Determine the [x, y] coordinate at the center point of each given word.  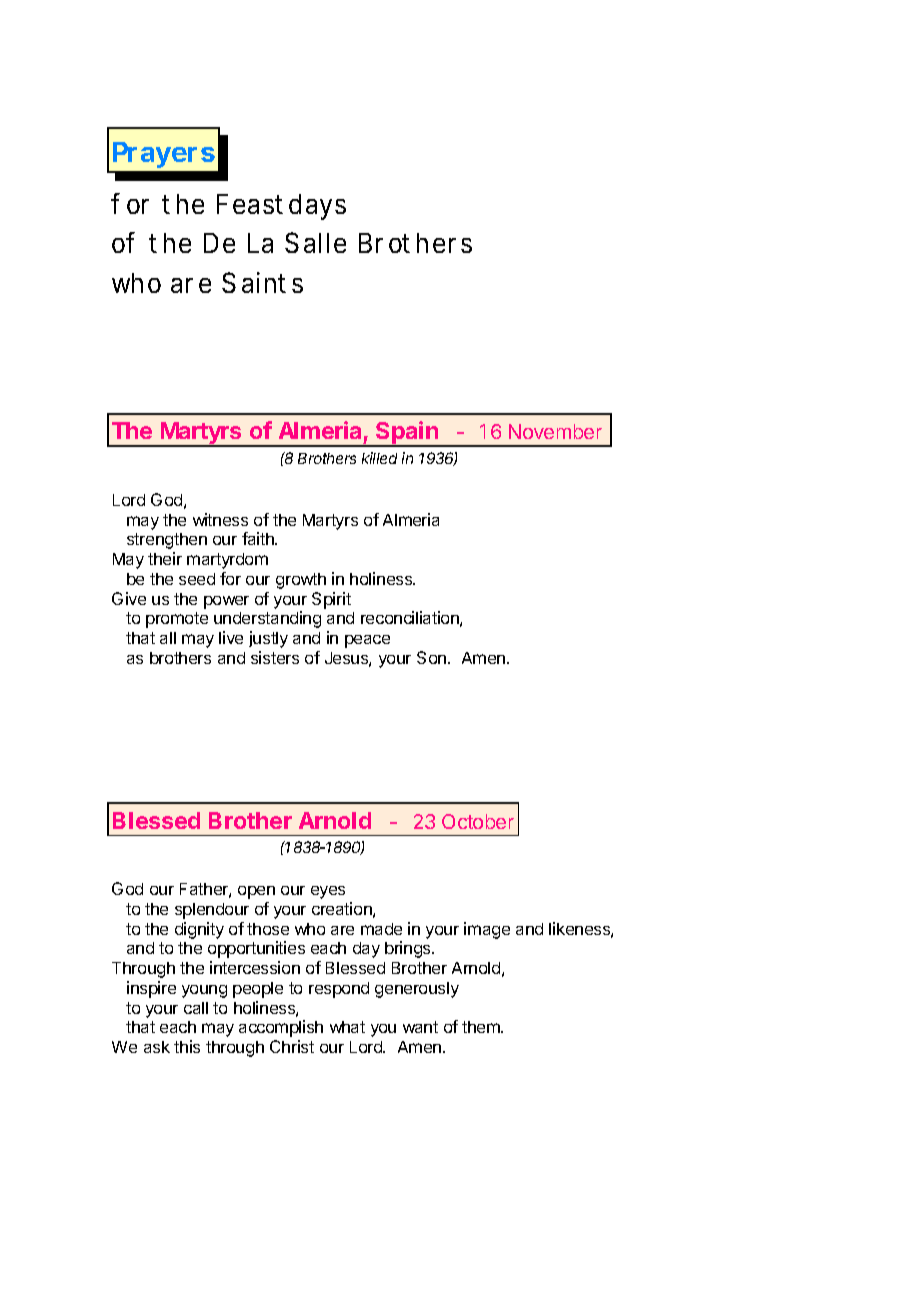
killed [379, 458]
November [555, 431]
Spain [407, 434]
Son [431, 657]
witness [220, 519]
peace [367, 641]
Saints [262, 282]
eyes [328, 892]
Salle [315, 242]
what [347, 1027]
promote [177, 620]
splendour [212, 911]
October [478, 821]
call [196, 1008]
